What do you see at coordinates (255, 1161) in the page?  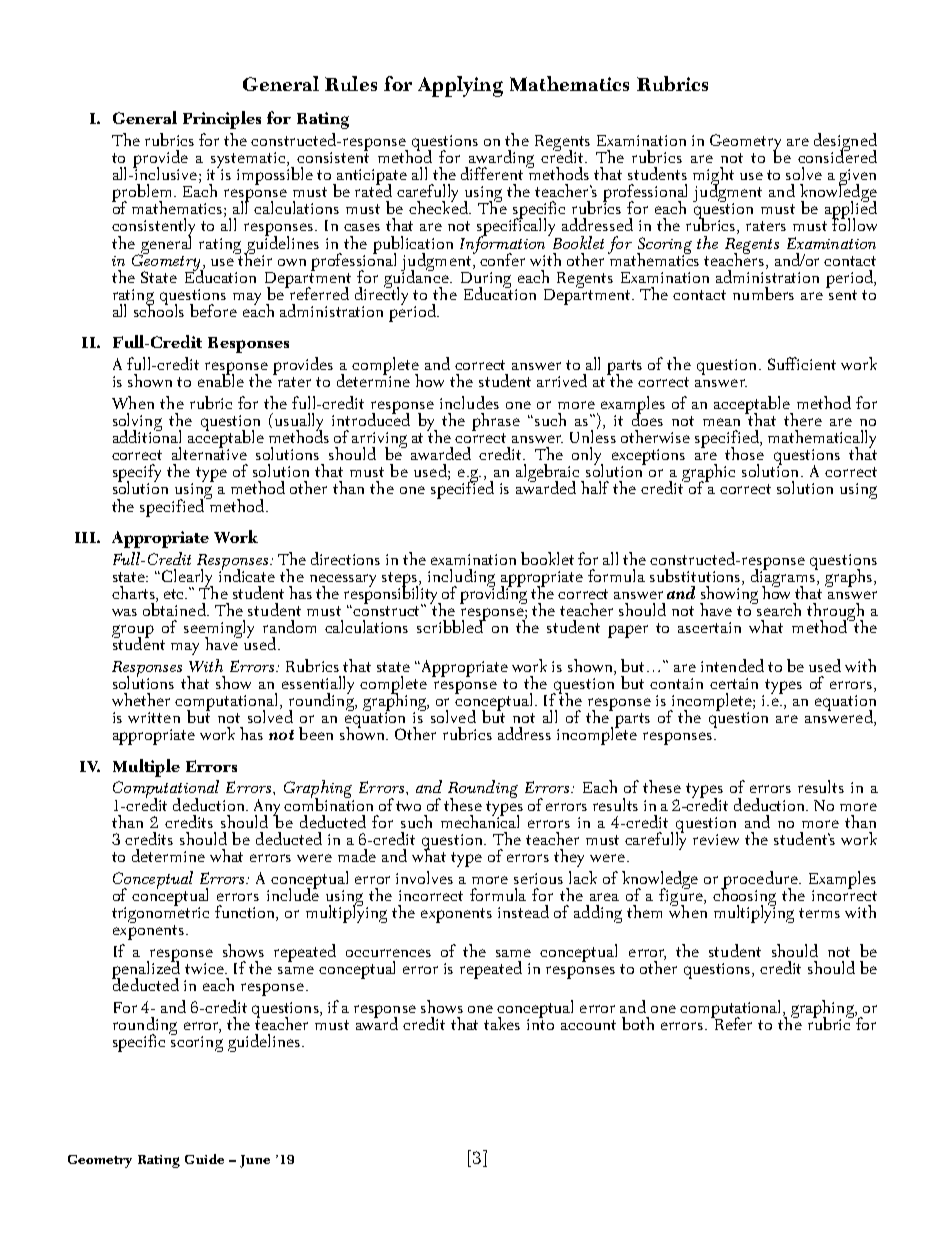 I see `June` at bounding box center [255, 1161].
